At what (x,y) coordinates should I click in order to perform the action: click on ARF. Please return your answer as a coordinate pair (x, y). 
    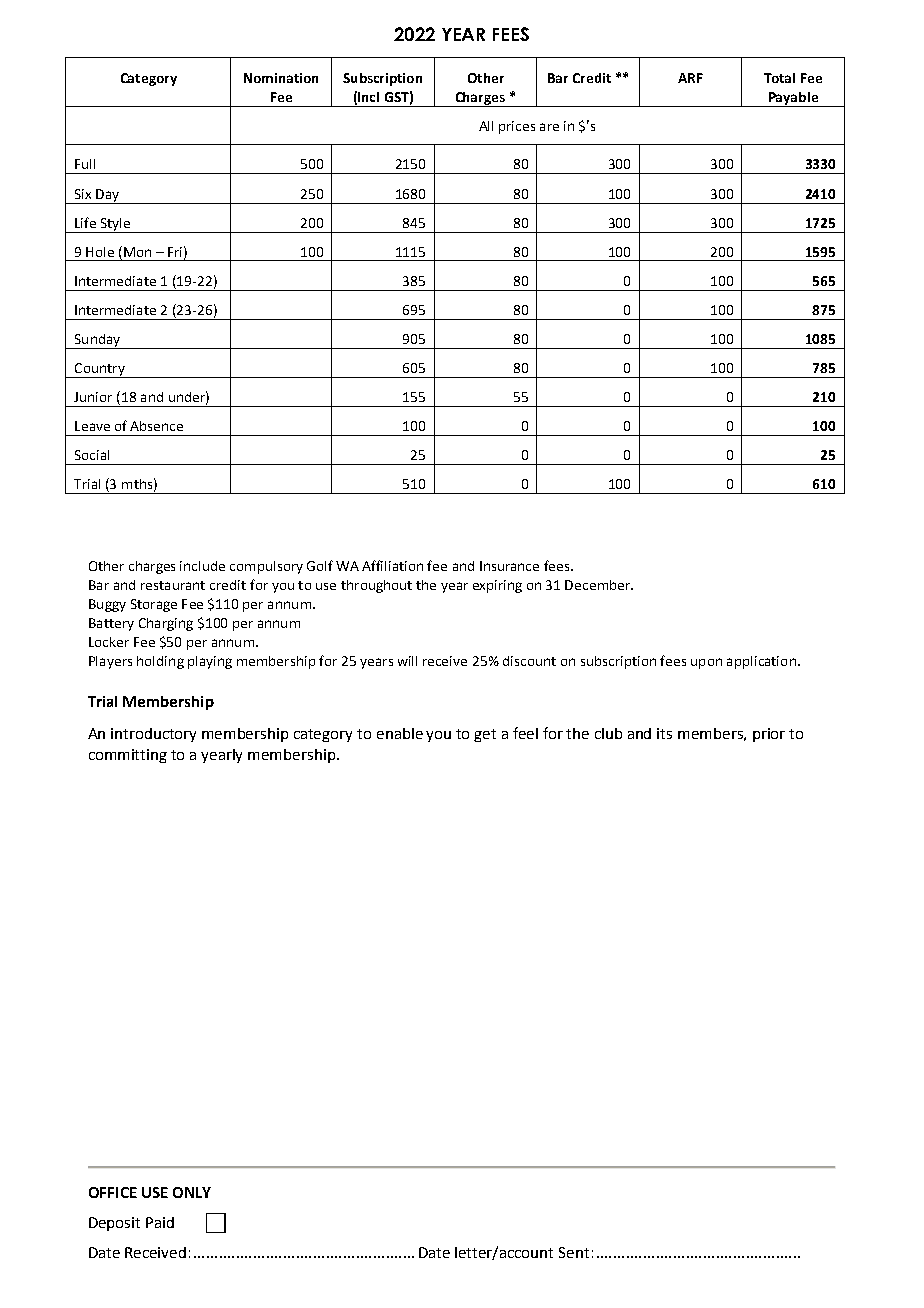
    Looking at the image, I should click on (690, 78).
